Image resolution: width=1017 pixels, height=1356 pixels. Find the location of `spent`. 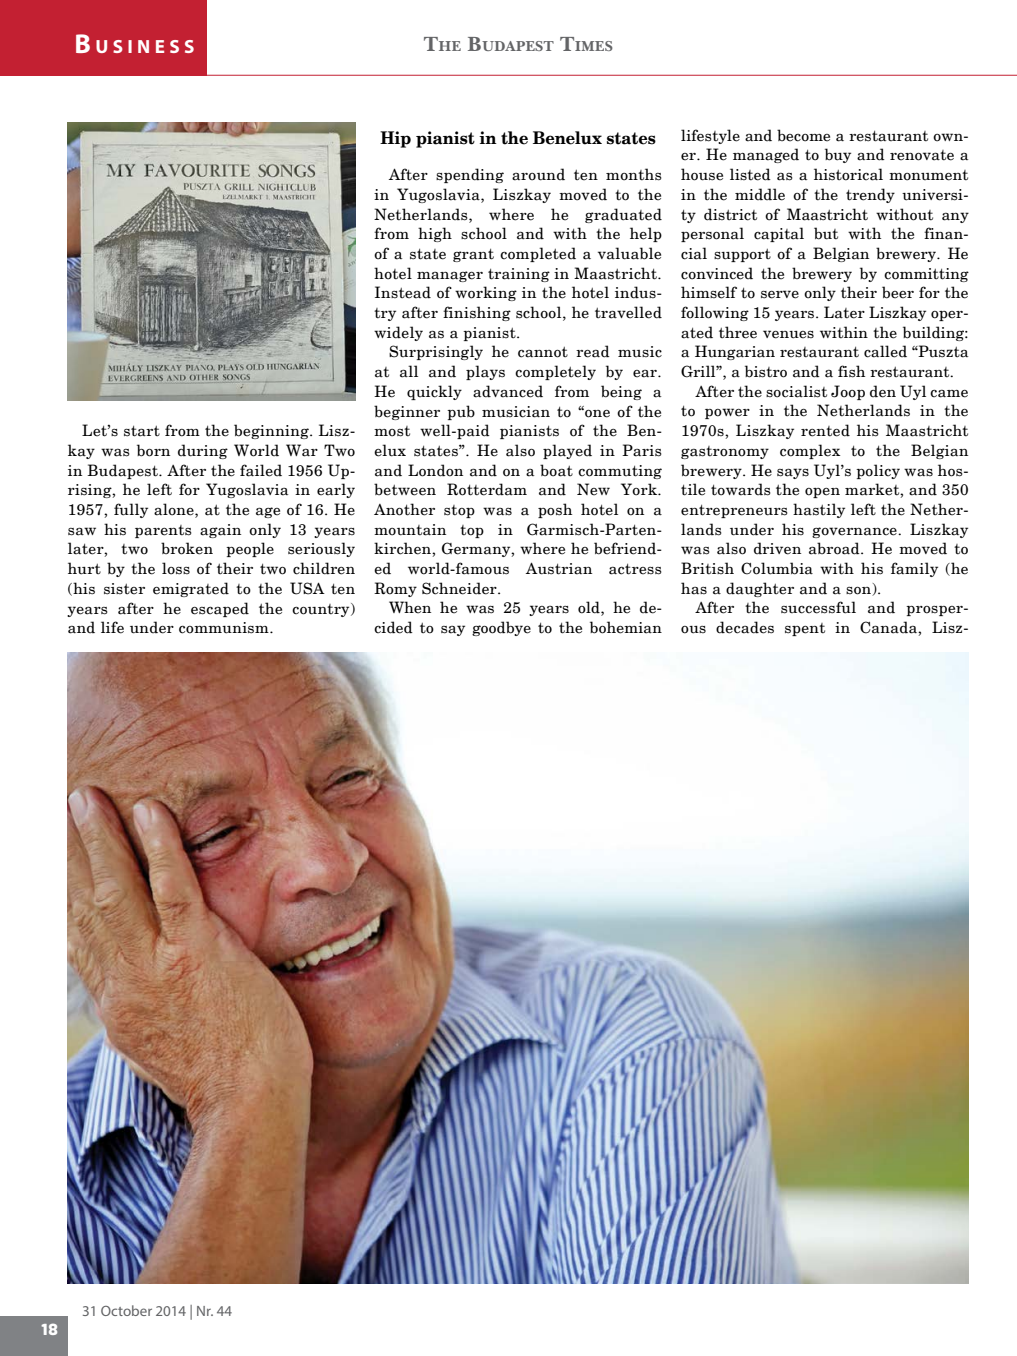

spent is located at coordinates (805, 629).
